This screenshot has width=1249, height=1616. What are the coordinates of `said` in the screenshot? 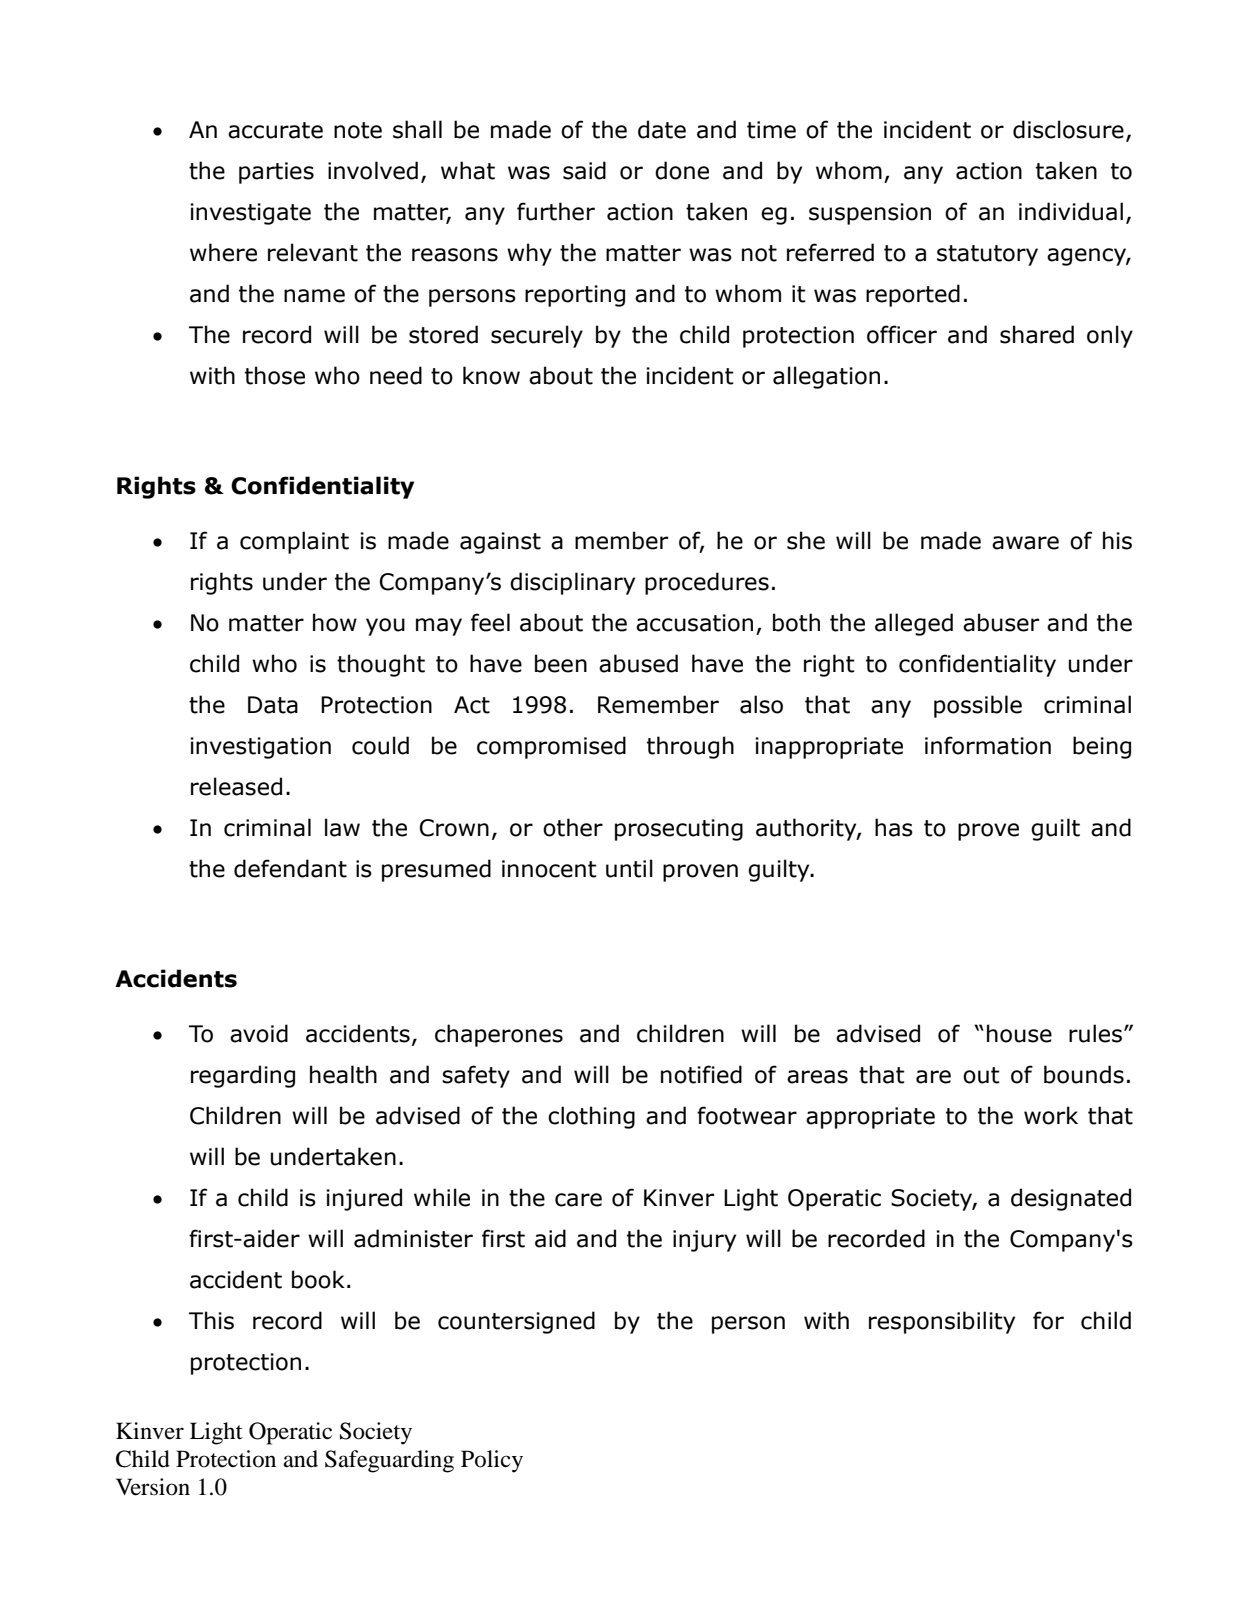 It's located at (584, 170).
